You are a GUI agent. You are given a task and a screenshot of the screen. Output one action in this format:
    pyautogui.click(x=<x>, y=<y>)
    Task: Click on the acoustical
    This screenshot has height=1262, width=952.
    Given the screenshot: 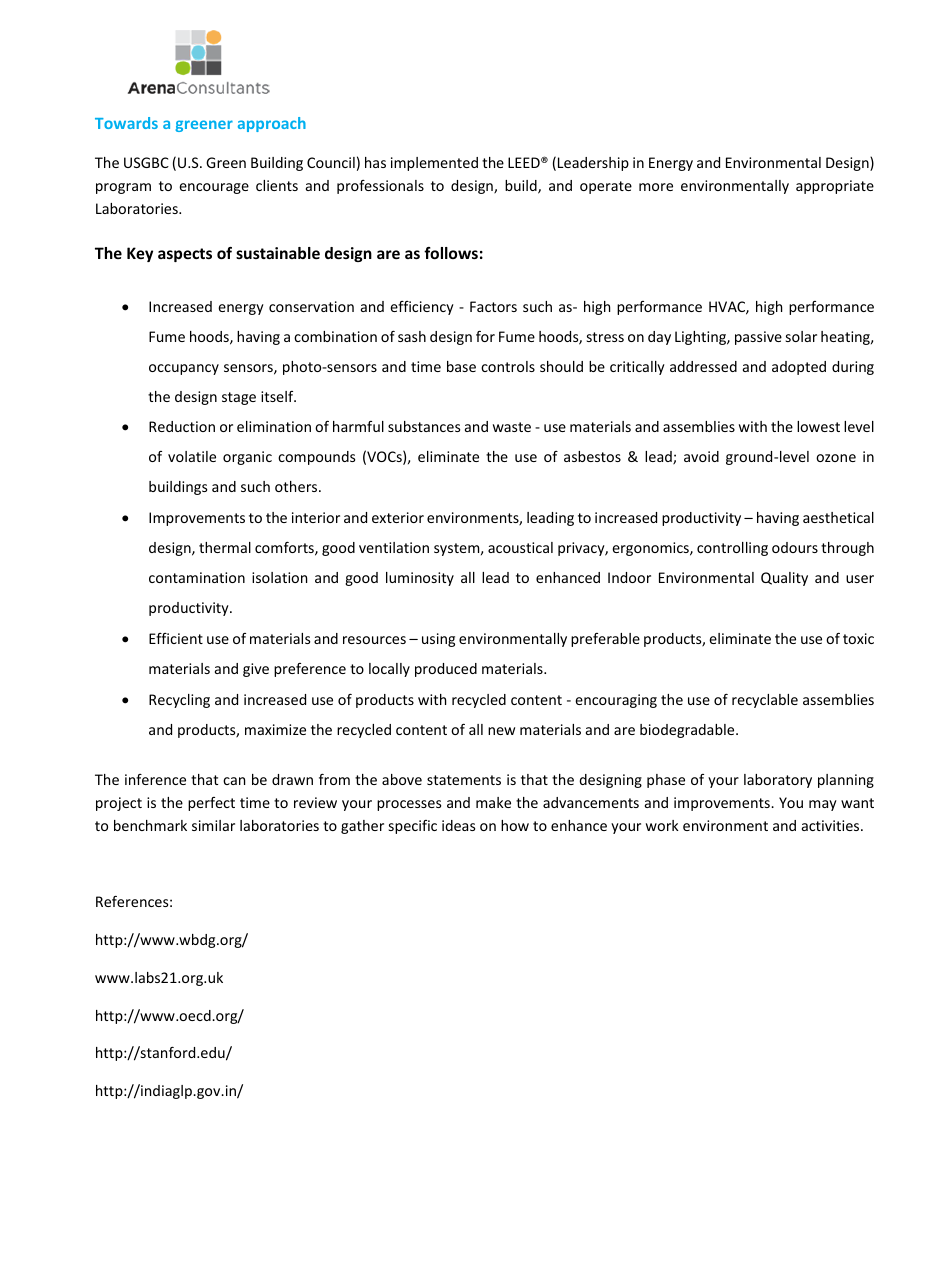 What is the action you would take?
    pyautogui.click(x=520, y=547)
